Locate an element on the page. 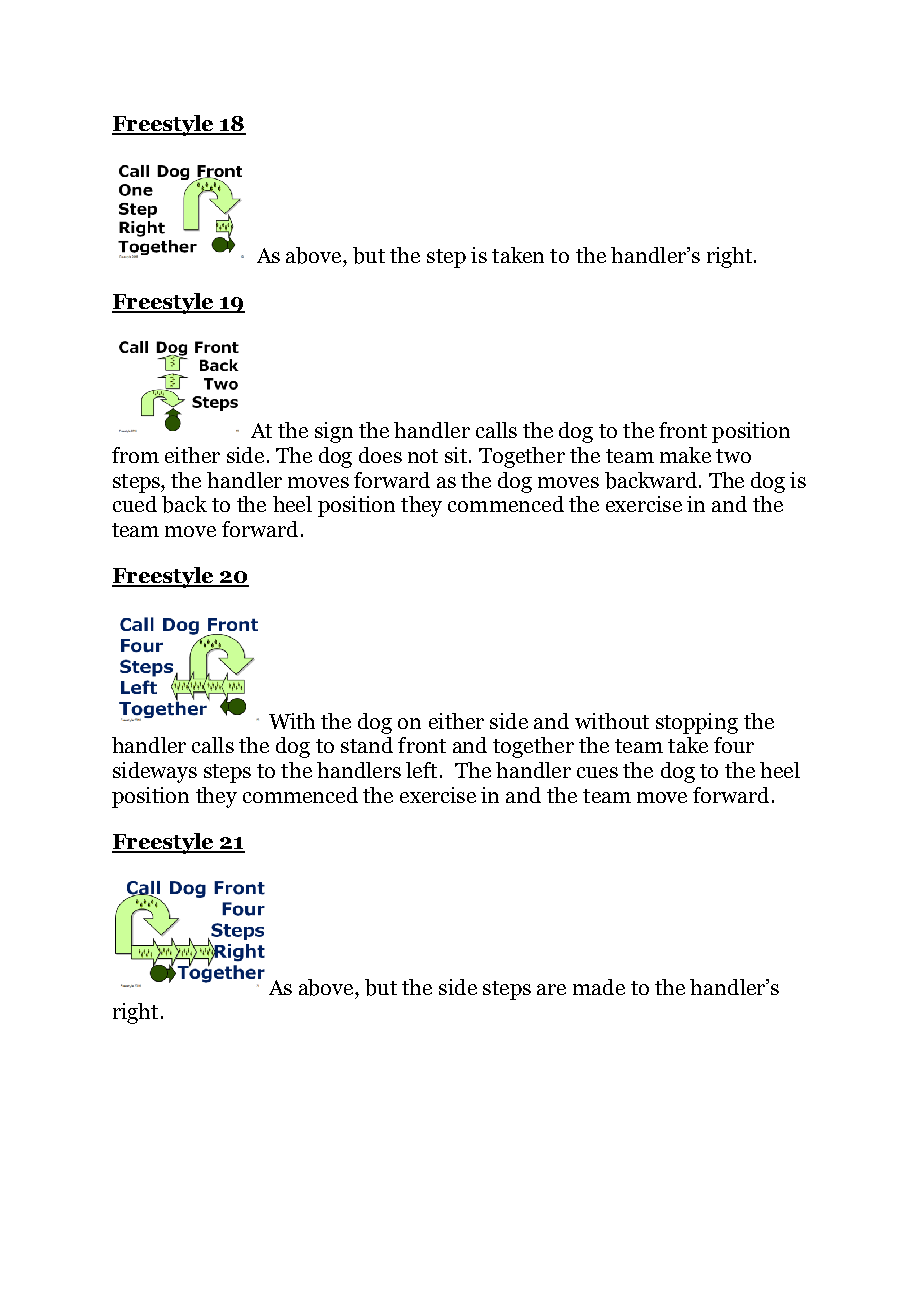 The image size is (924, 1307). cues is located at coordinates (597, 772).
